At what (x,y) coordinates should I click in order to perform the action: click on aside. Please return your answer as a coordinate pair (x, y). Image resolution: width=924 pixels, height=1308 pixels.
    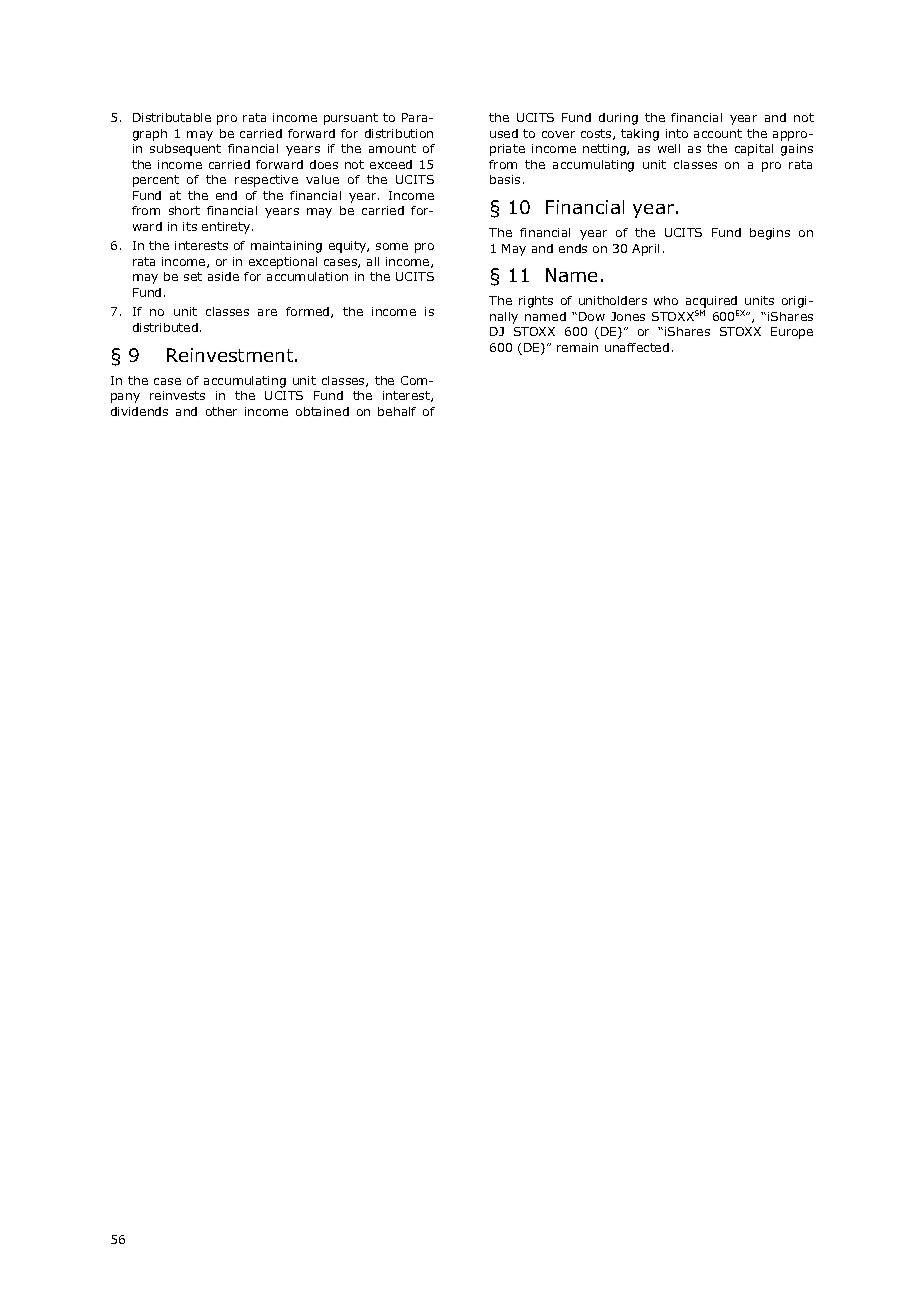
    Looking at the image, I should click on (223, 276).
